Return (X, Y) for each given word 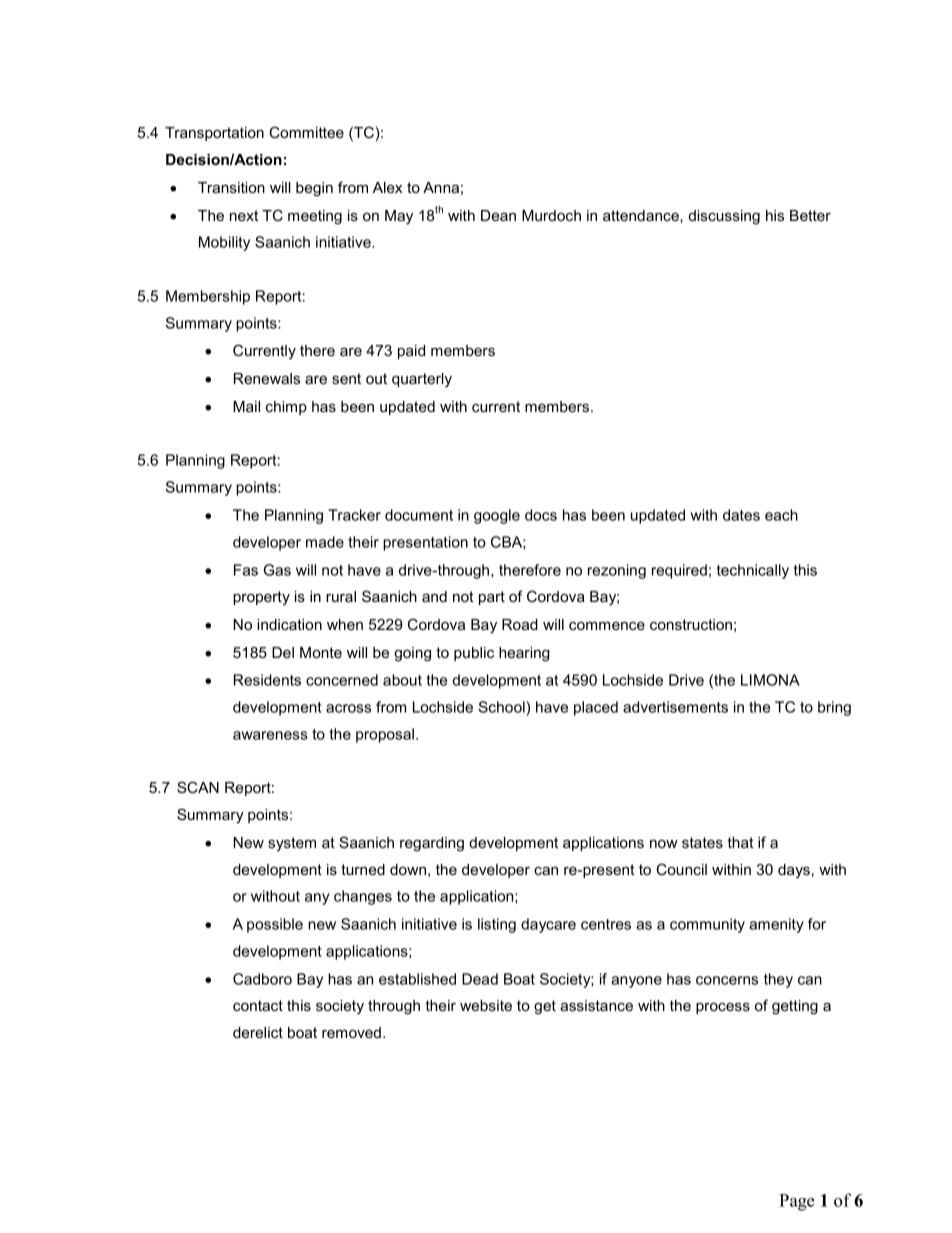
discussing (724, 217)
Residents (267, 680)
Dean (498, 215)
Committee (306, 132)
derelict (258, 1032)
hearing (524, 654)
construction (691, 624)
